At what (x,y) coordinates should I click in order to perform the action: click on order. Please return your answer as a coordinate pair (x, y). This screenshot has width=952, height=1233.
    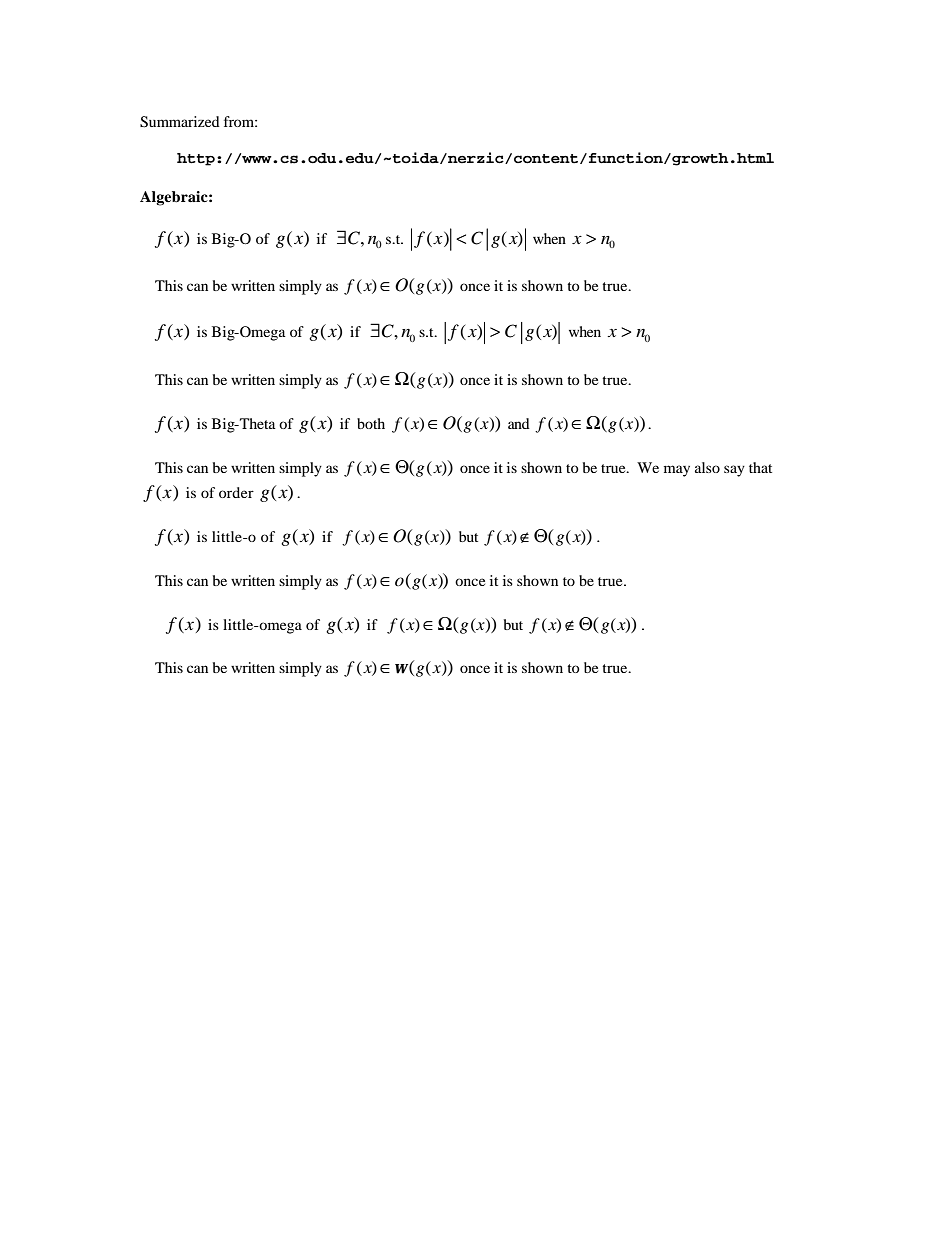
    Looking at the image, I should click on (236, 492).
